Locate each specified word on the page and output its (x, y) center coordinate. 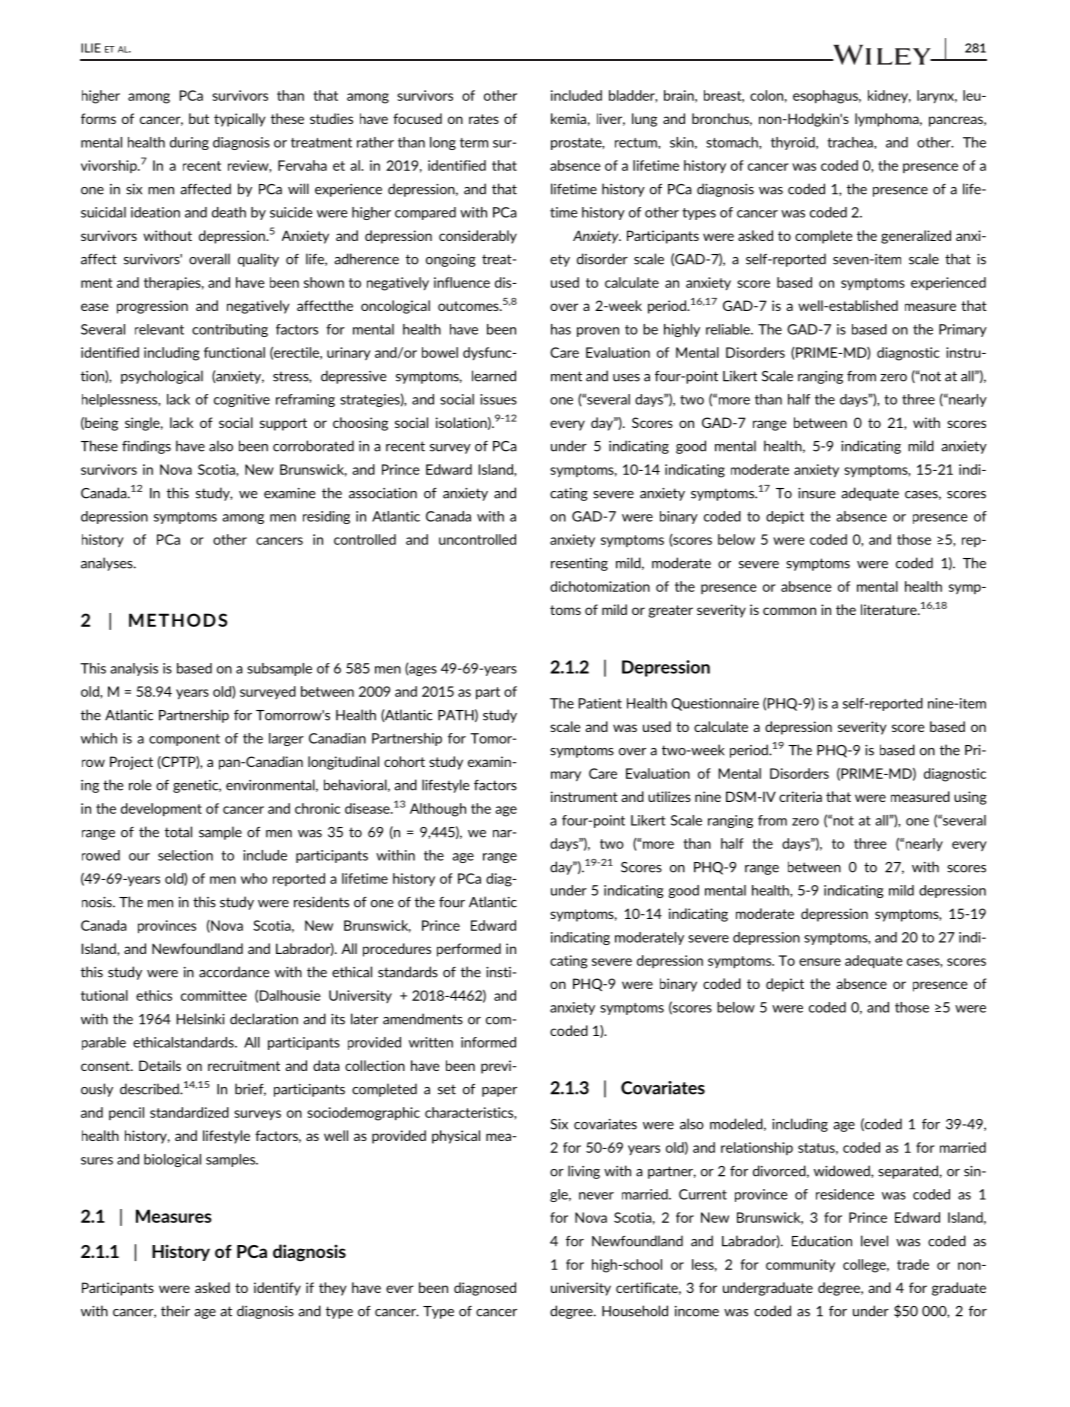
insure (816, 493)
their (175, 1311)
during (189, 143)
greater (670, 611)
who (254, 878)
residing (326, 517)
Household (635, 1311)
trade (913, 1264)
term (474, 143)
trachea (851, 142)
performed (469, 950)
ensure (820, 962)
